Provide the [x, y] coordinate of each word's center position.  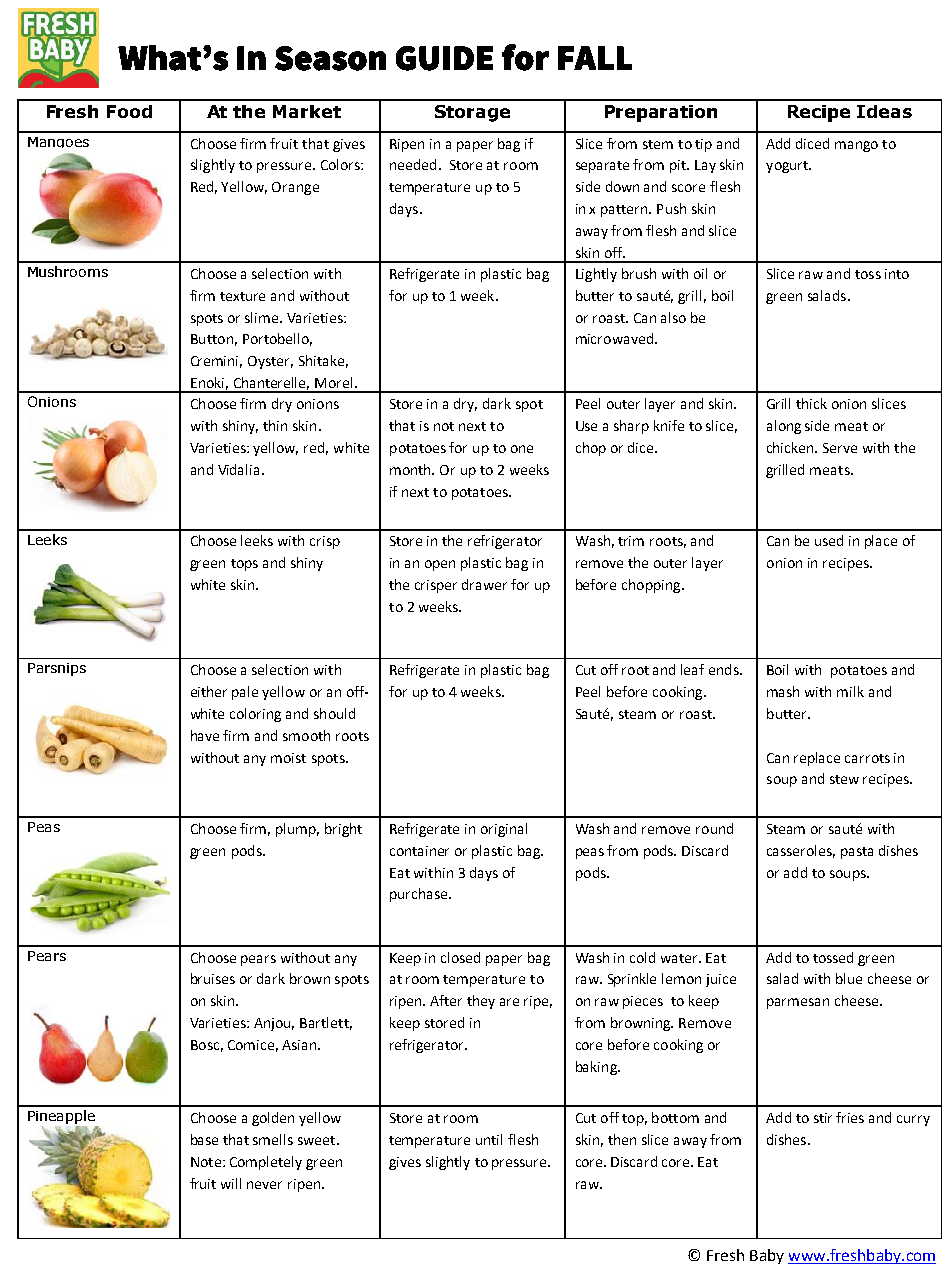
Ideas [884, 111]
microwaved [616, 338]
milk [850, 691]
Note [206, 1162]
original [504, 830]
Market [307, 111]
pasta [857, 853]
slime [263, 317]
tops [244, 565]
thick [811, 403]
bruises [213, 978]
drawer [484, 584]
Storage [472, 113]
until [489, 1139]
